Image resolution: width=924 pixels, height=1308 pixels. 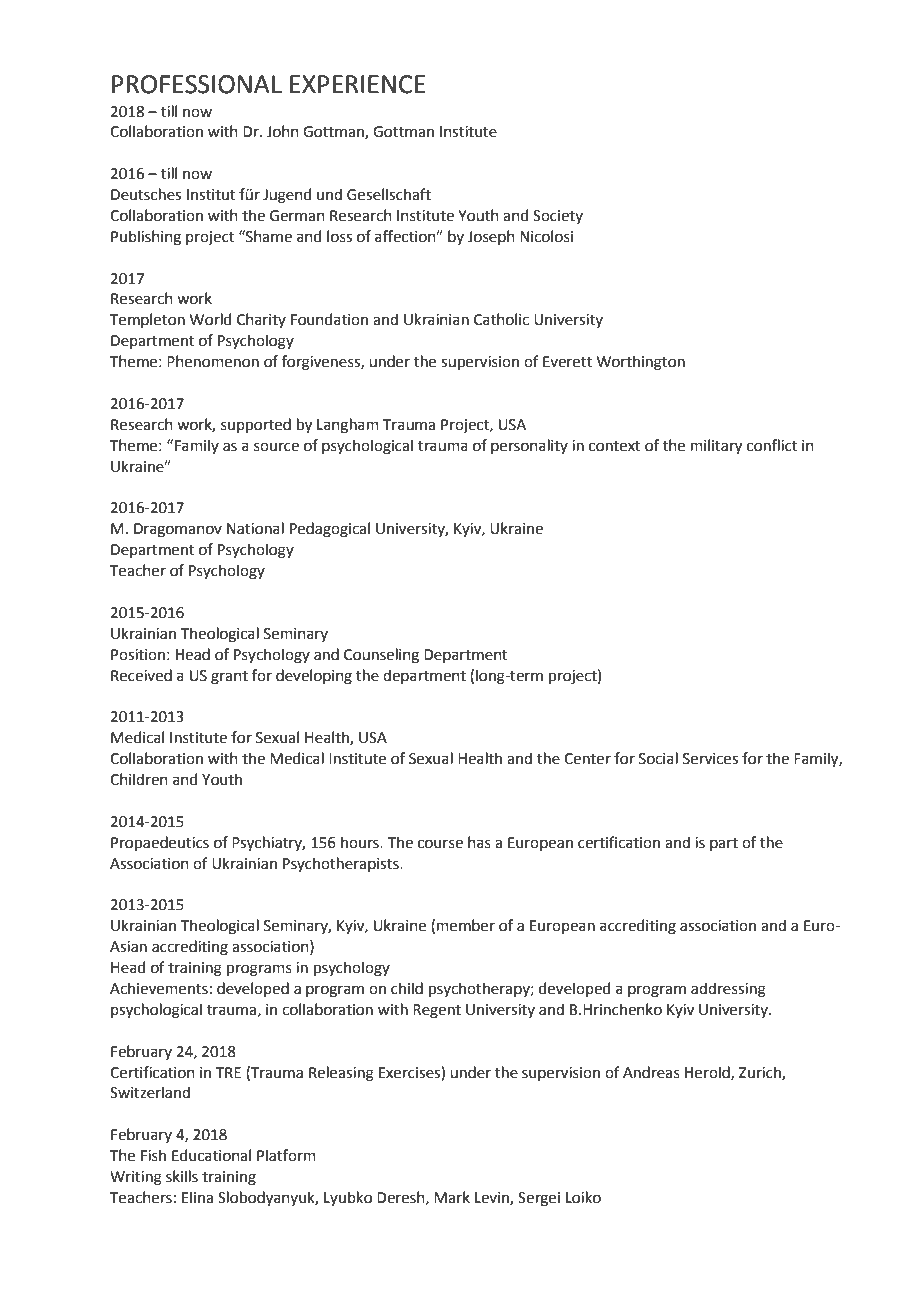 What do you see at coordinates (211, 1155) in the document?
I see `Educational` at bounding box center [211, 1155].
